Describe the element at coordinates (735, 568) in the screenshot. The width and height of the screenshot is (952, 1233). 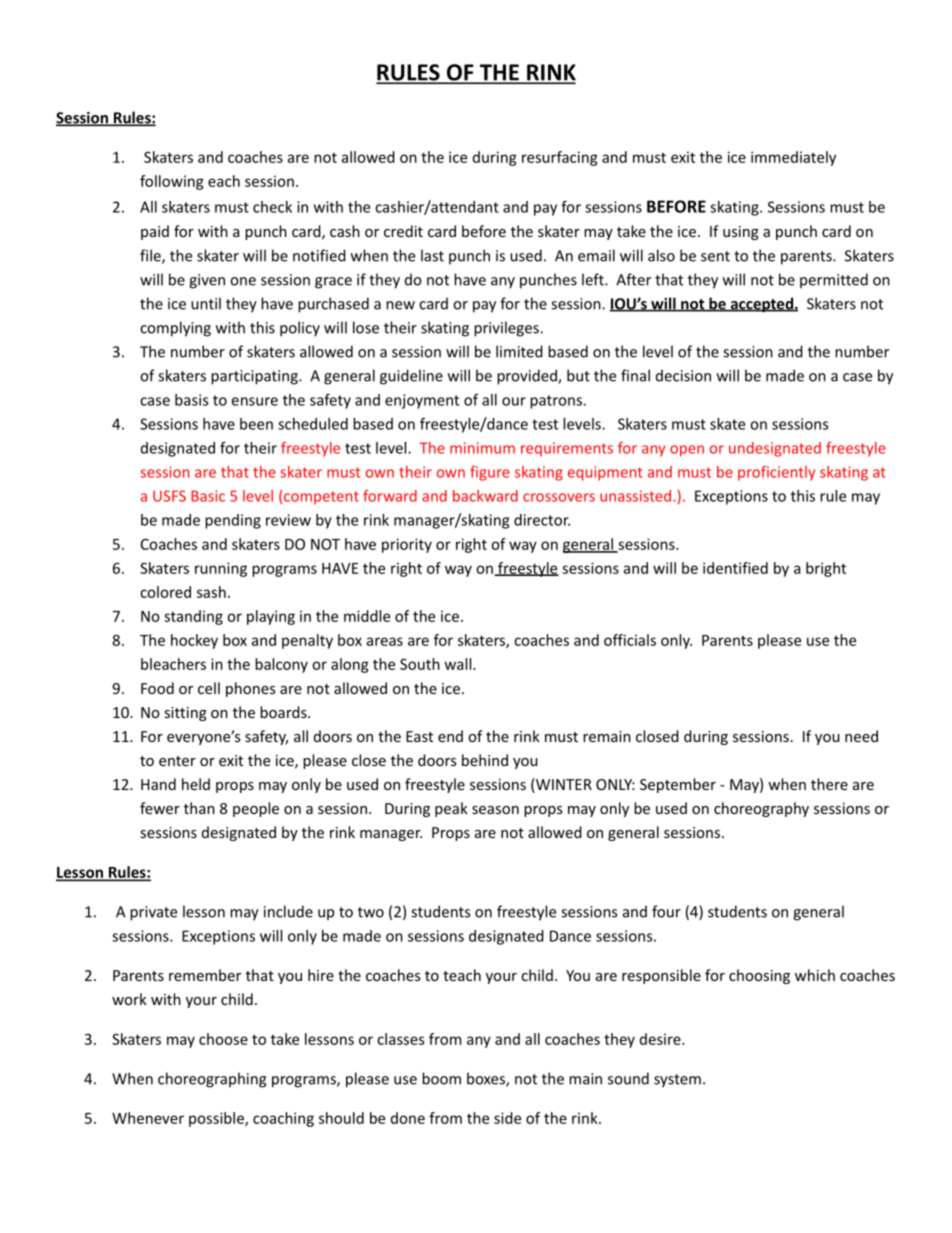
I see `identified` at that location.
